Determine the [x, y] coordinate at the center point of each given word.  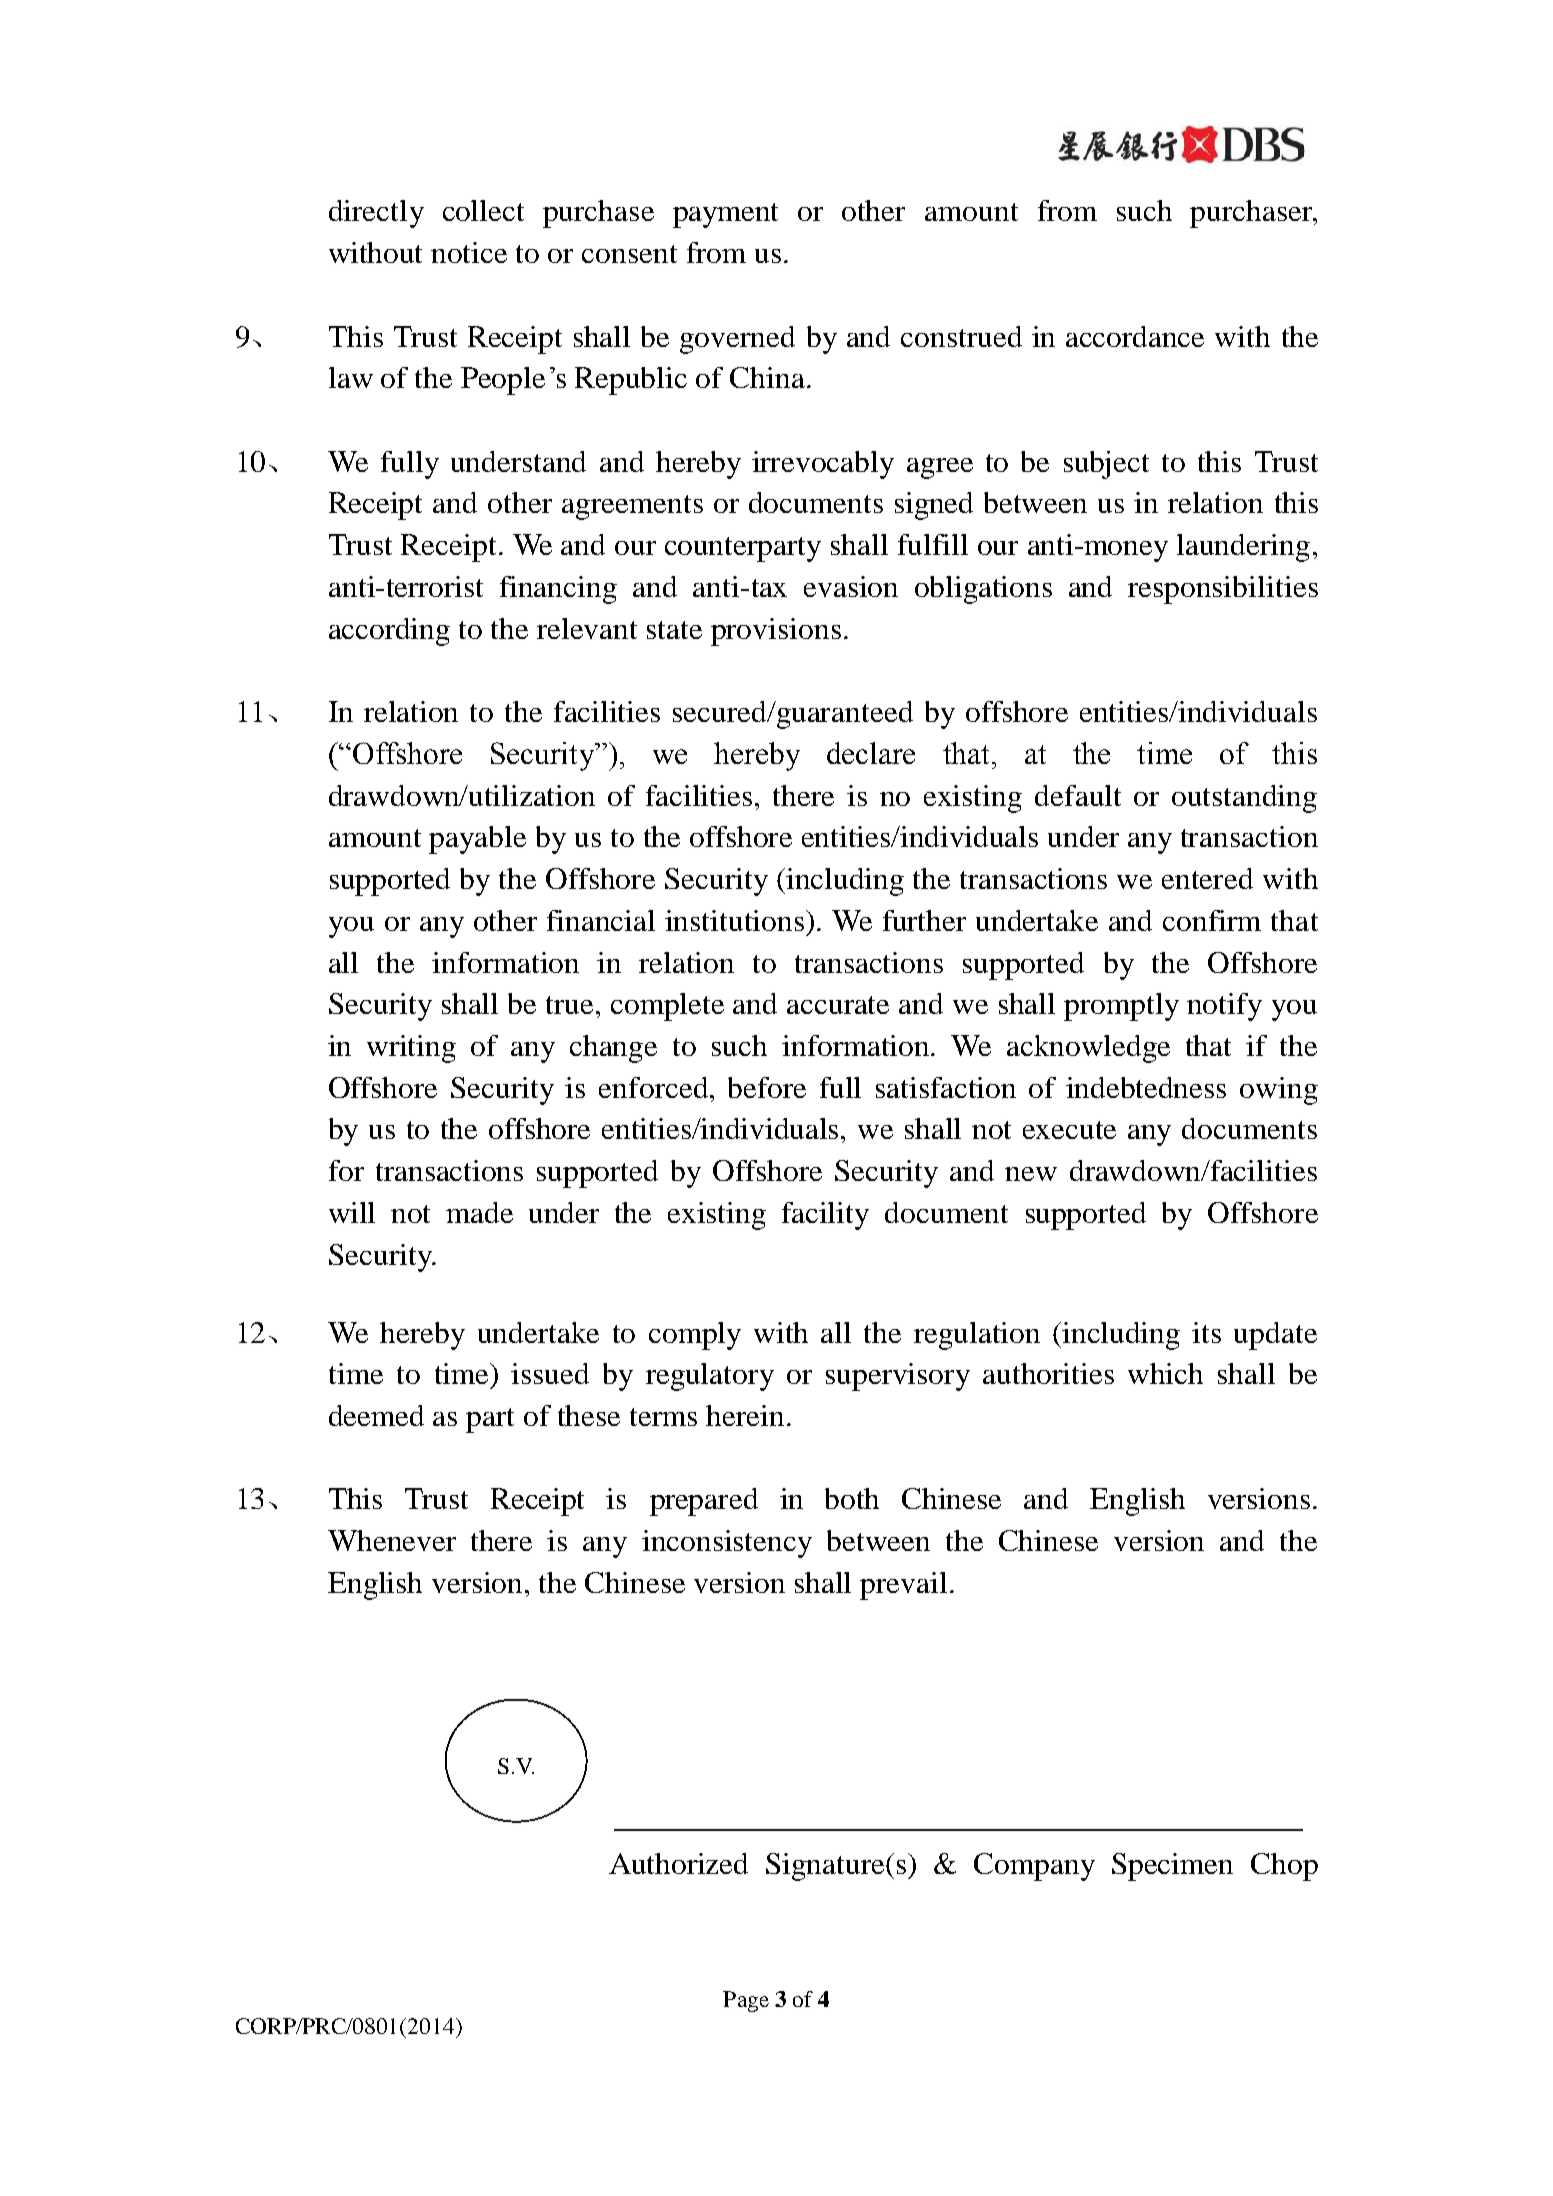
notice [469, 252]
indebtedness [1146, 1087]
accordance [1135, 336]
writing [411, 1049]
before [767, 1087]
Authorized [678, 1863]
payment [725, 215]
